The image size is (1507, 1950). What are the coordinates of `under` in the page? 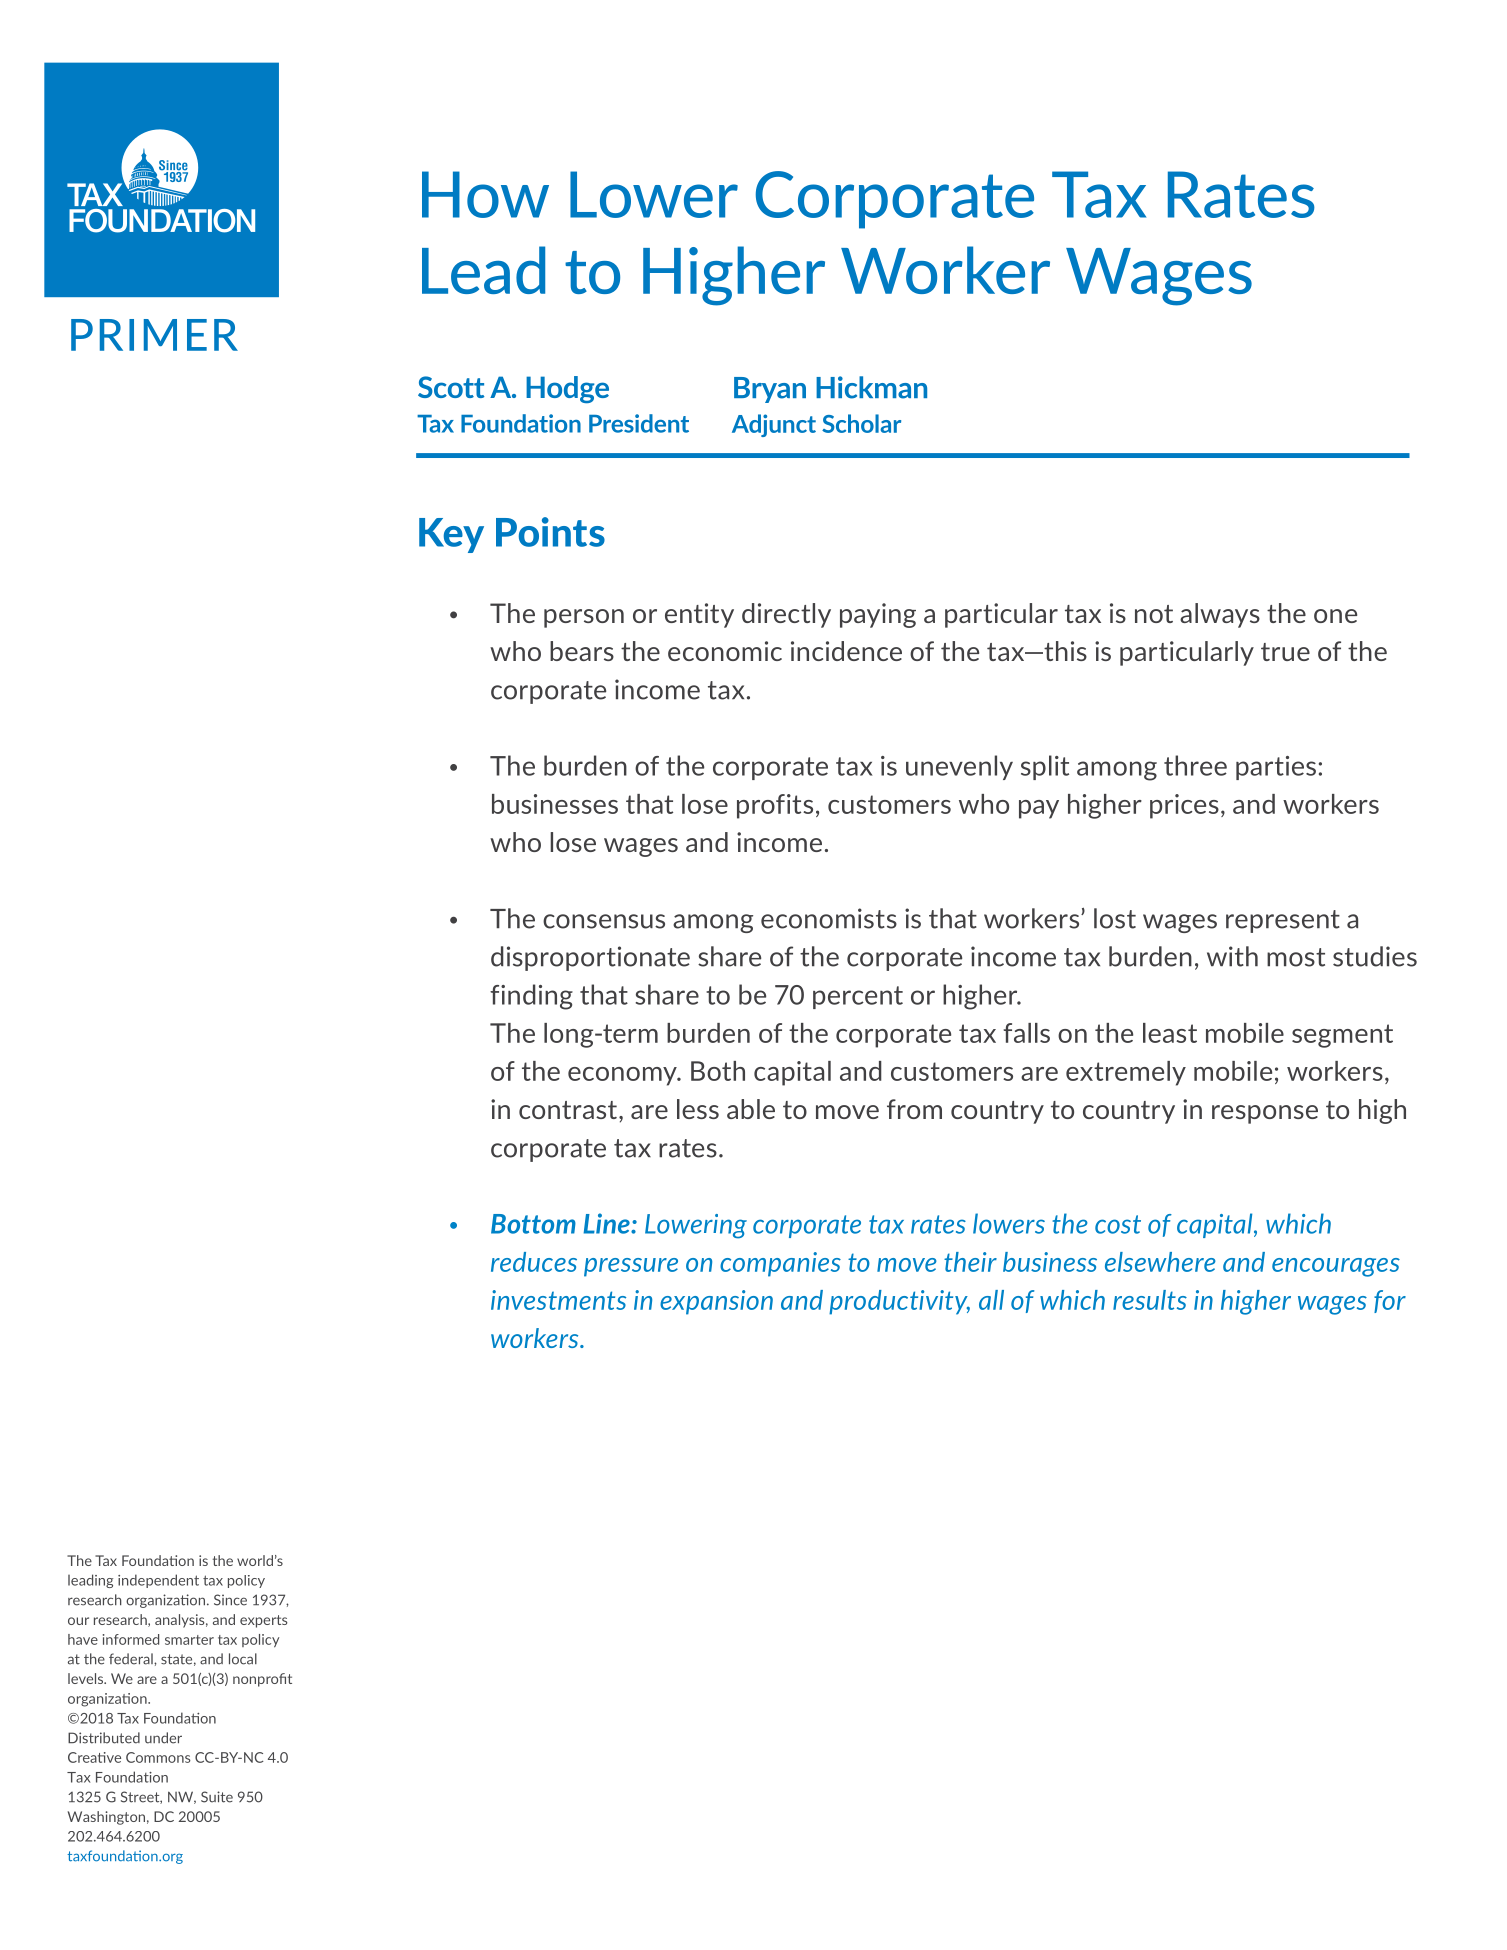 It's located at (163, 1738).
